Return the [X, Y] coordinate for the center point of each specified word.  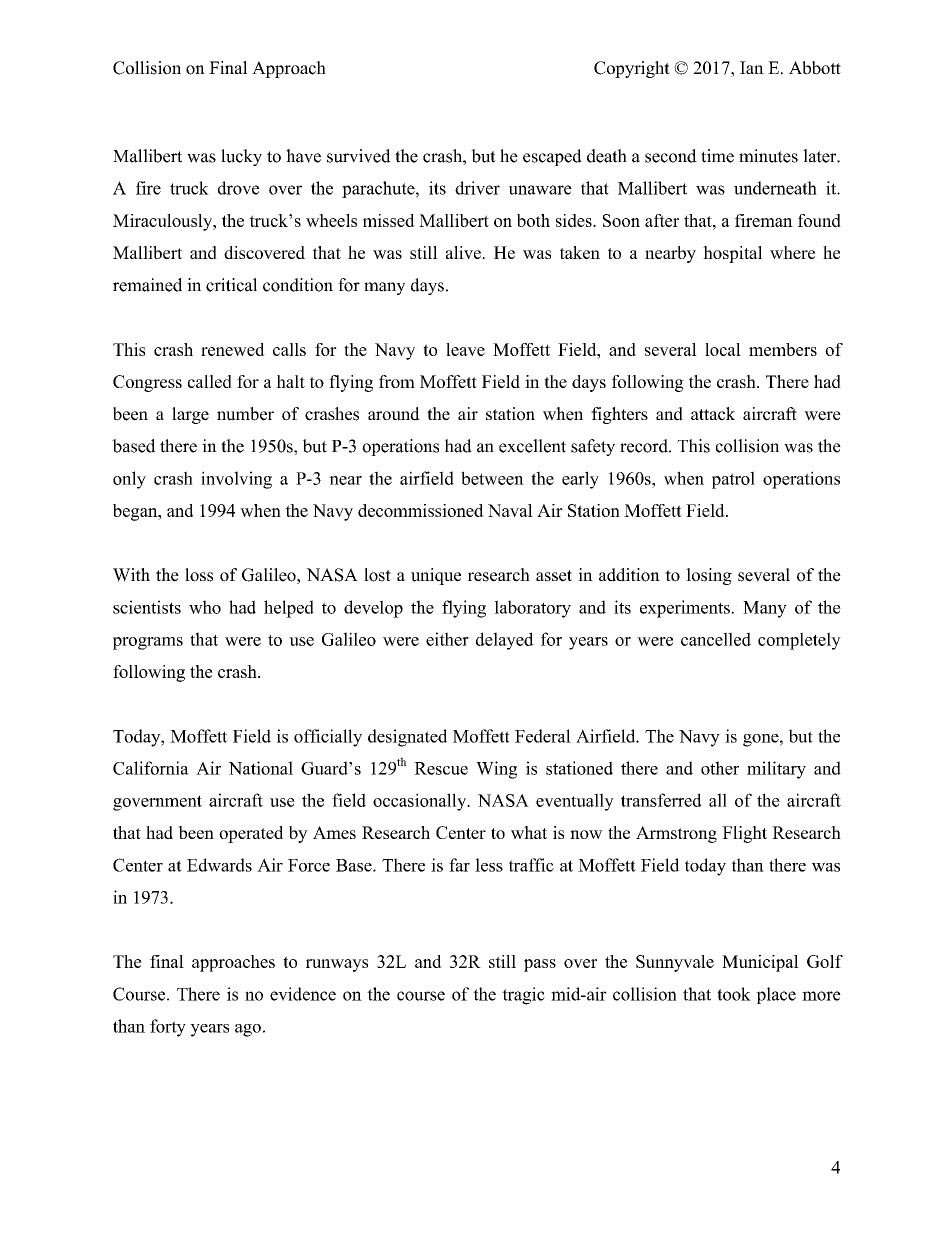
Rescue [441, 768]
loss [199, 575]
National [260, 768]
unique [436, 576]
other [720, 768]
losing [709, 576]
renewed [233, 349]
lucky [241, 157]
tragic [523, 996]
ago [248, 1030]
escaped [552, 157]
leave [465, 349]
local [723, 349]
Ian [752, 67]
